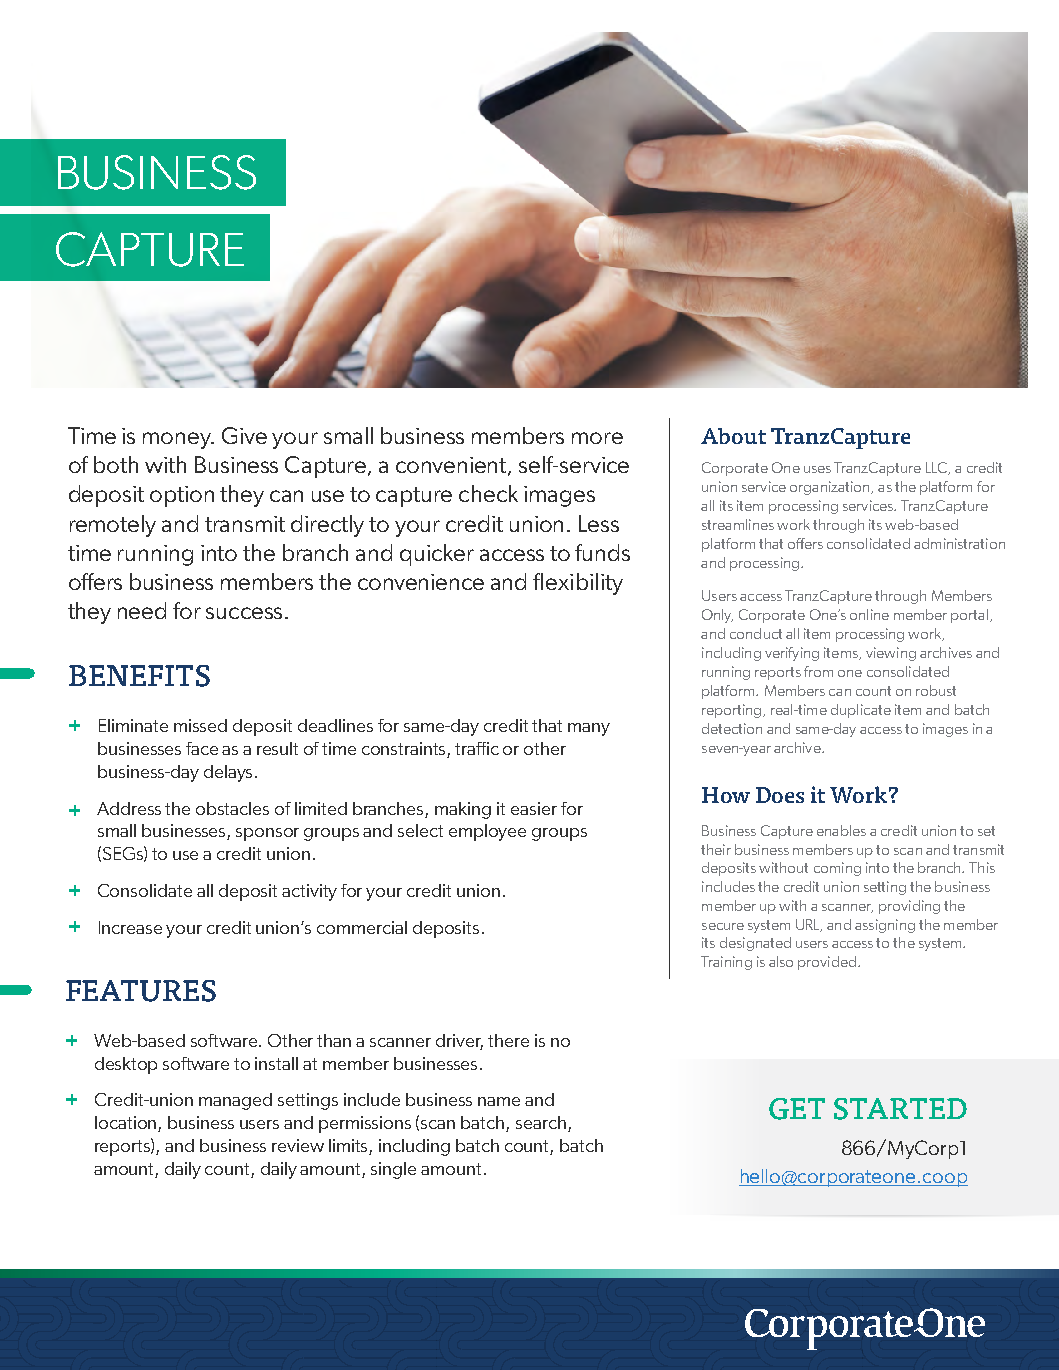  What do you see at coordinates (597, 438) in the screenshot?
I see `more` at bounding box center [597, 438].
